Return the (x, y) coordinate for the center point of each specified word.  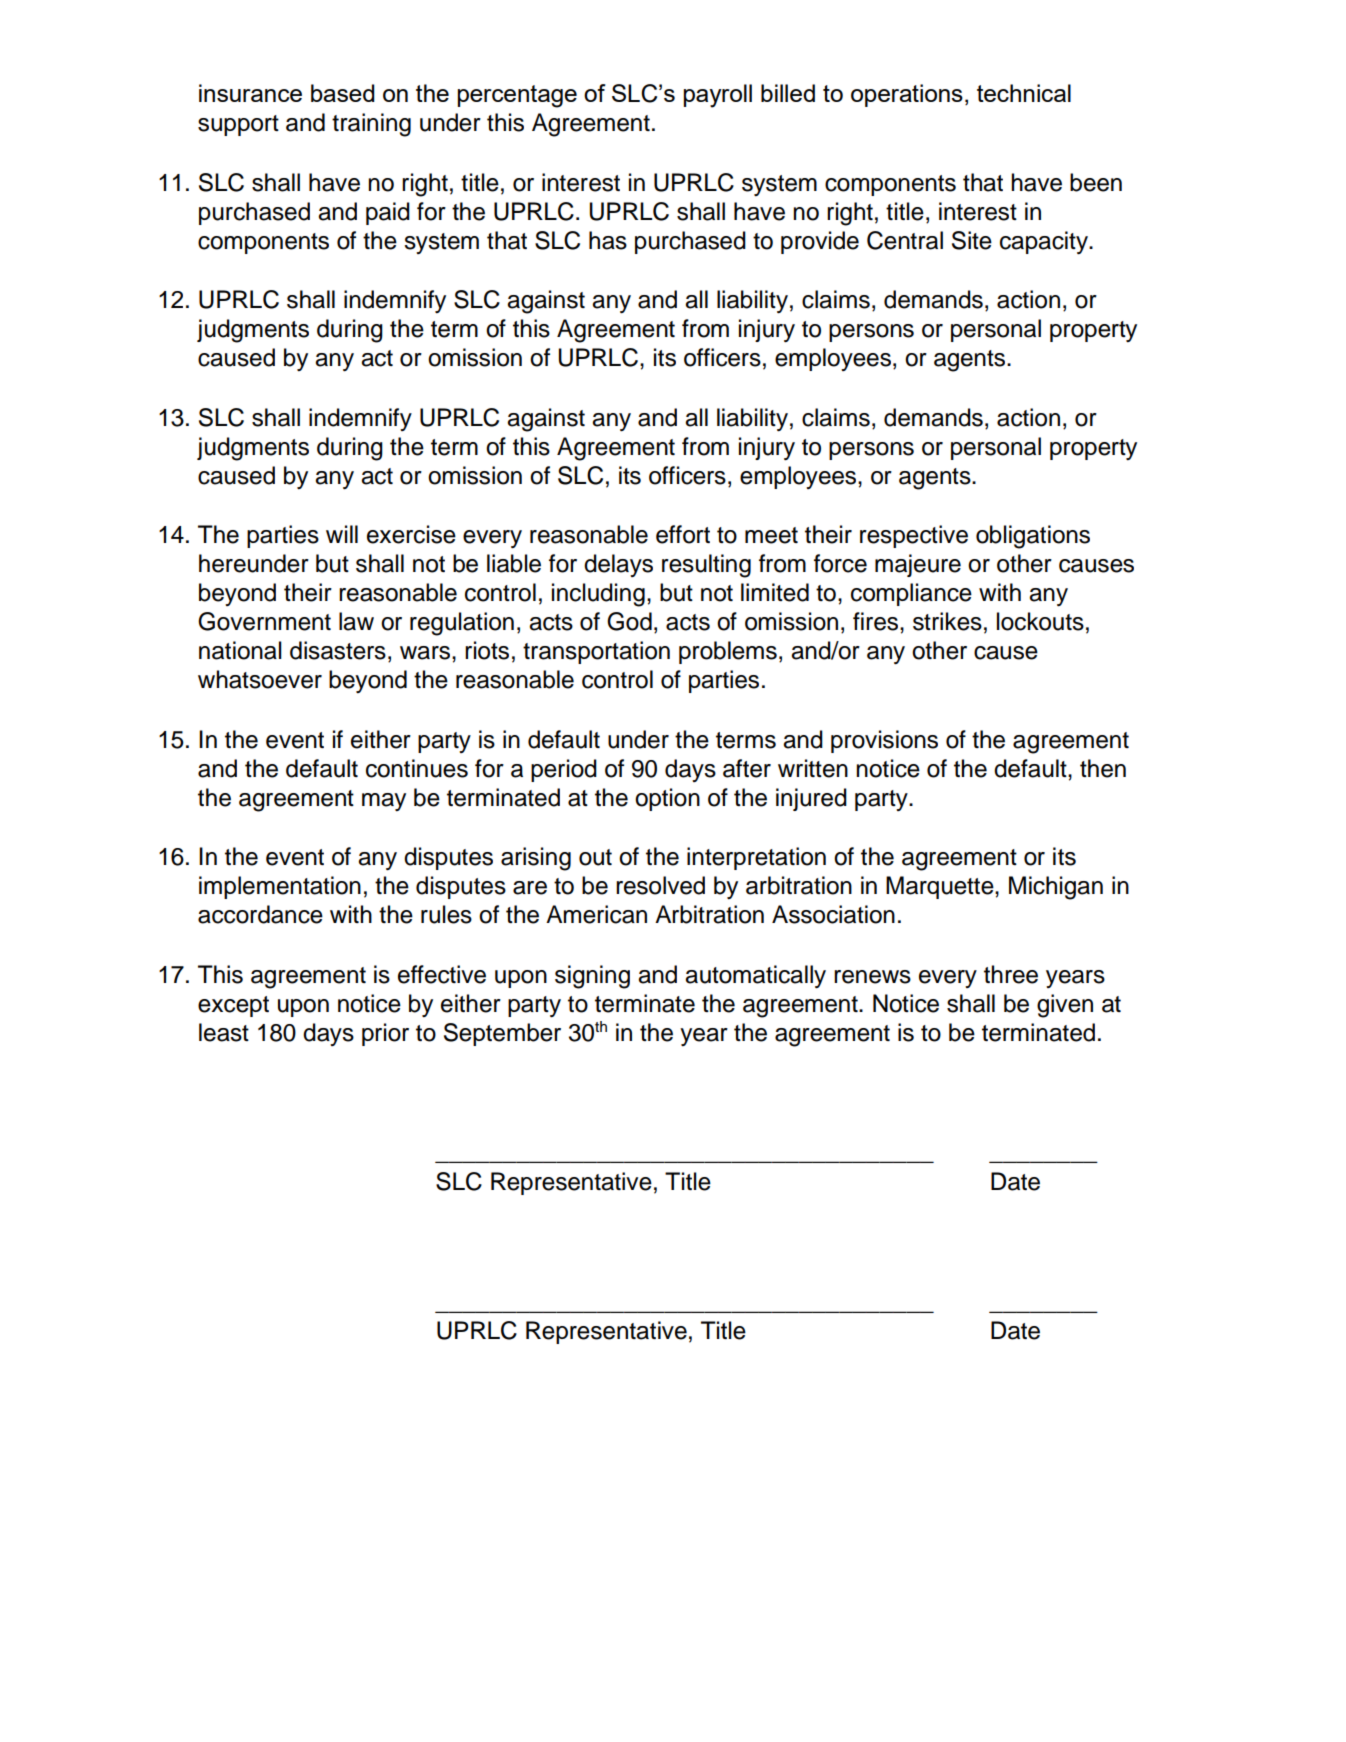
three (1011, 974)
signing (592, 977)
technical (1024, 93)
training (371, 125)
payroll (718, 96)
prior (385, 1034)
